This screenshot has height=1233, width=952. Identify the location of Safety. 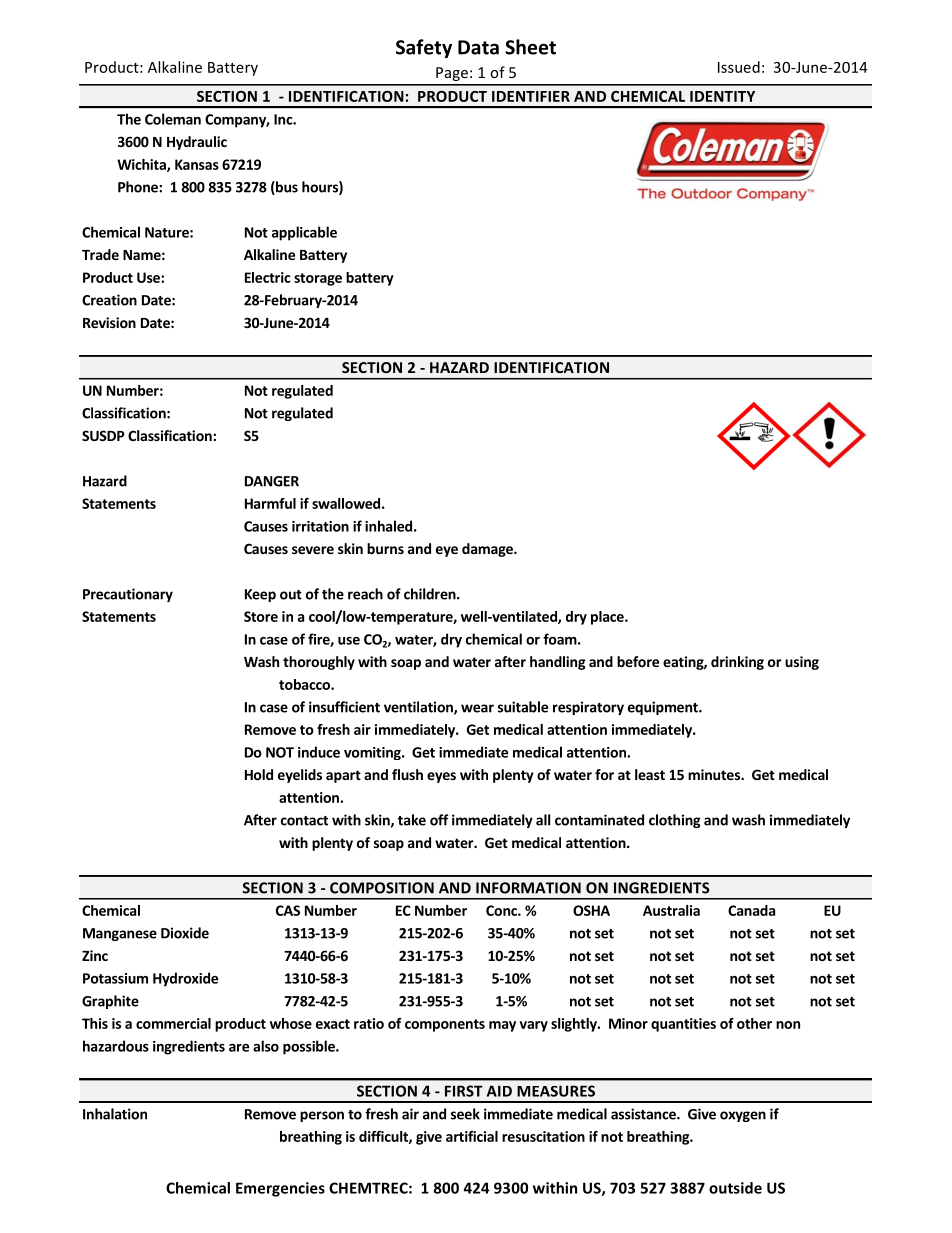
(424, 48).
